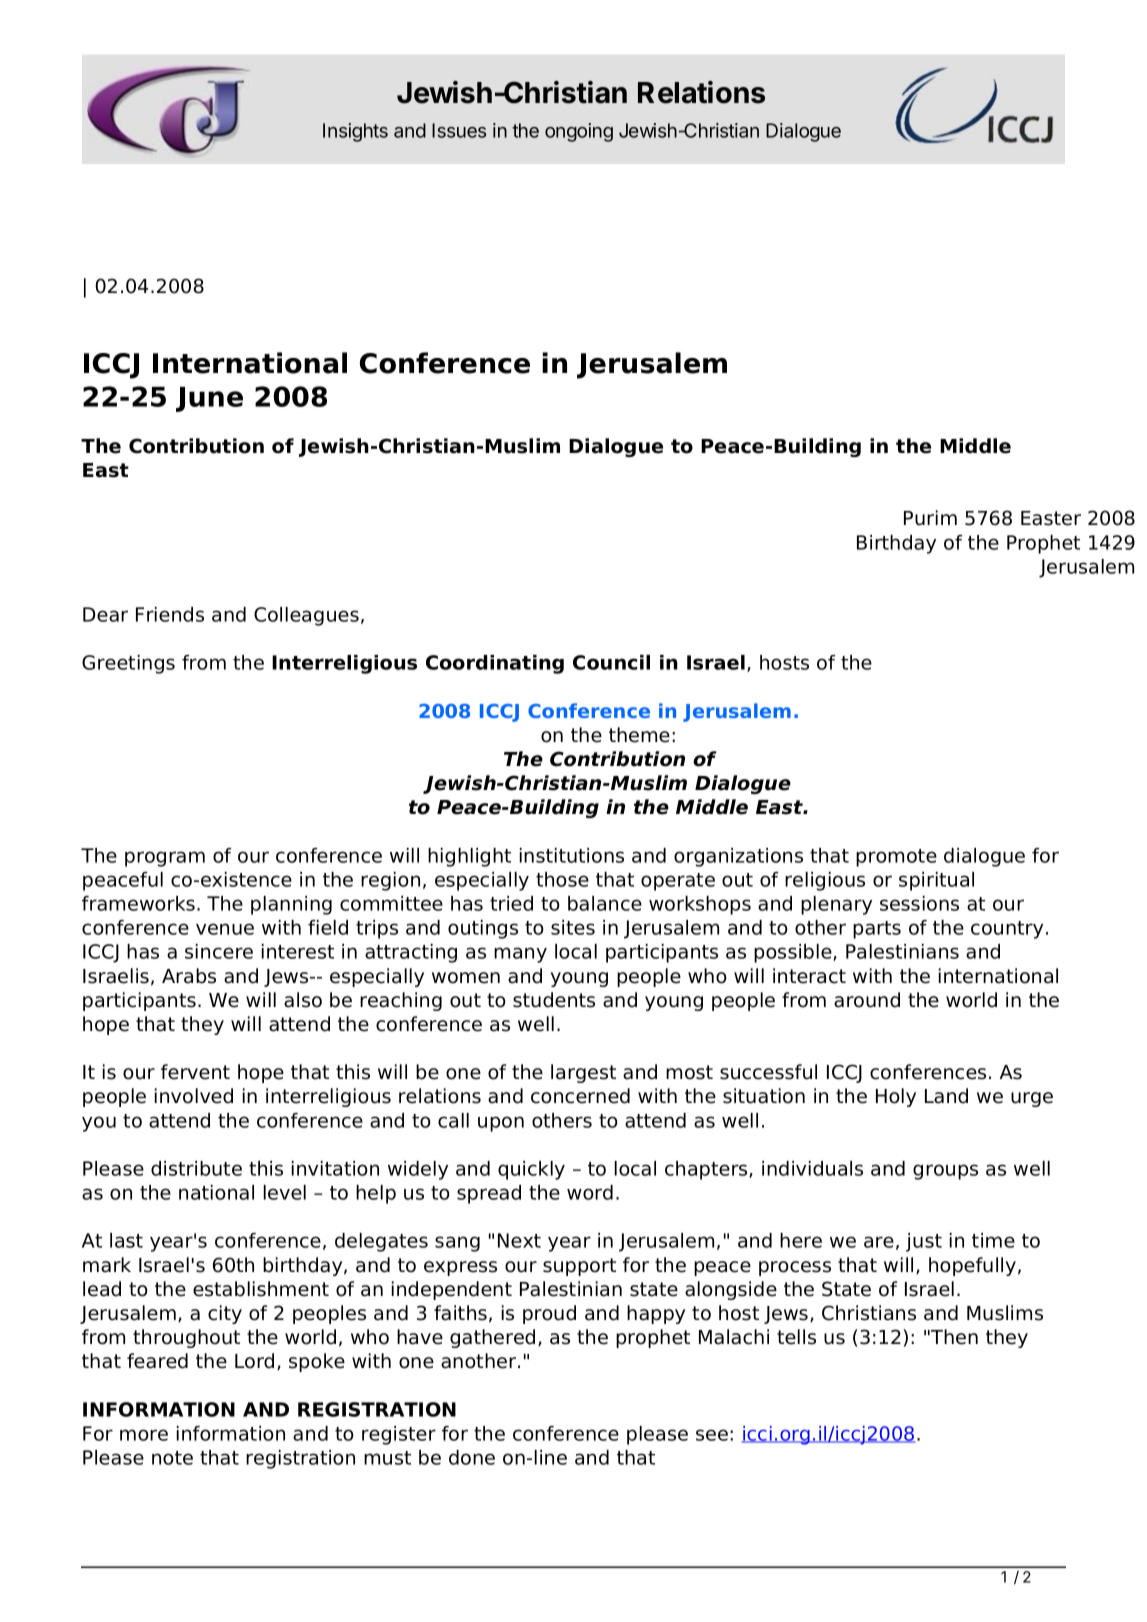 Image resolution: width=1147 pixels, height=1622 pixels. Describe the element at coordinates (189, 976) in the page. I see `Arabs` at that location.
